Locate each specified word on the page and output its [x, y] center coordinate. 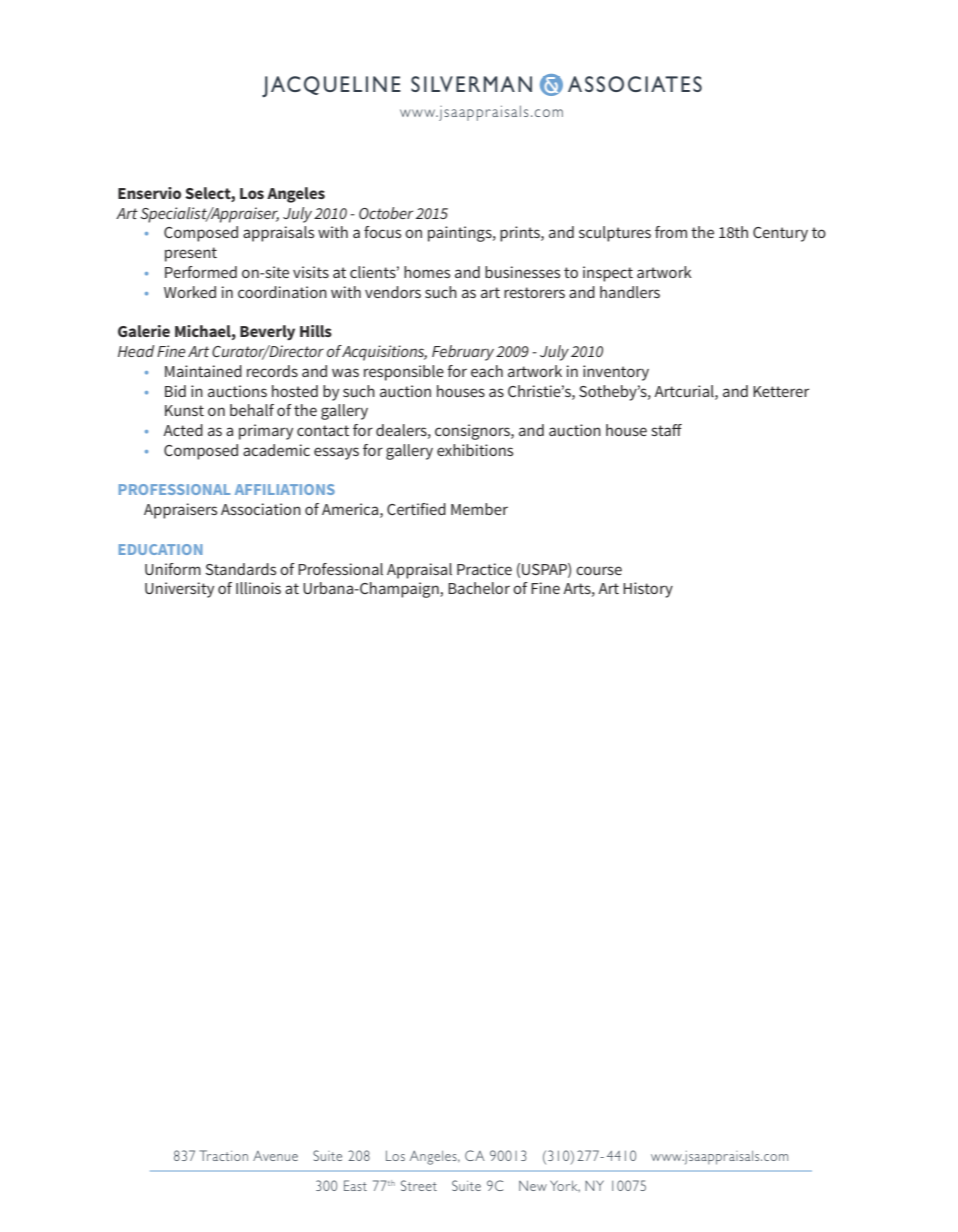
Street [419, 1185]
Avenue [275, 1156]
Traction [223, 1155]
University [179, 590]
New [533, 1186]
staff [667, 430]
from [671, 232]
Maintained [203, 371]
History [648, 590]
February [463, 353]
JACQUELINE [331, 86]
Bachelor [479, 588]
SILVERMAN [471, 84]
